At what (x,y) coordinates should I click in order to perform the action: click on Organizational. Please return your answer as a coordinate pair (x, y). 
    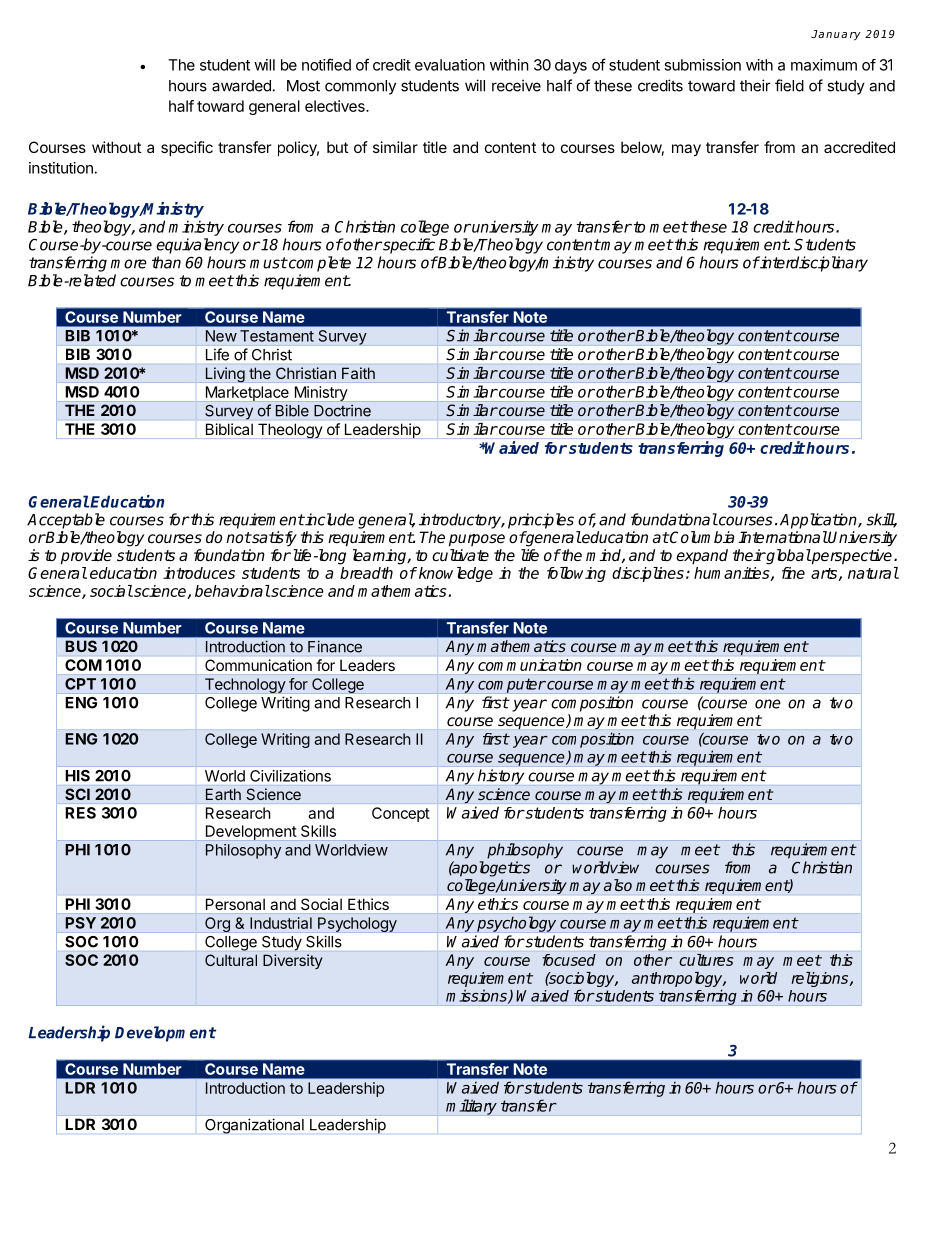
    Looking at the image, I should click on (254, 1126).
